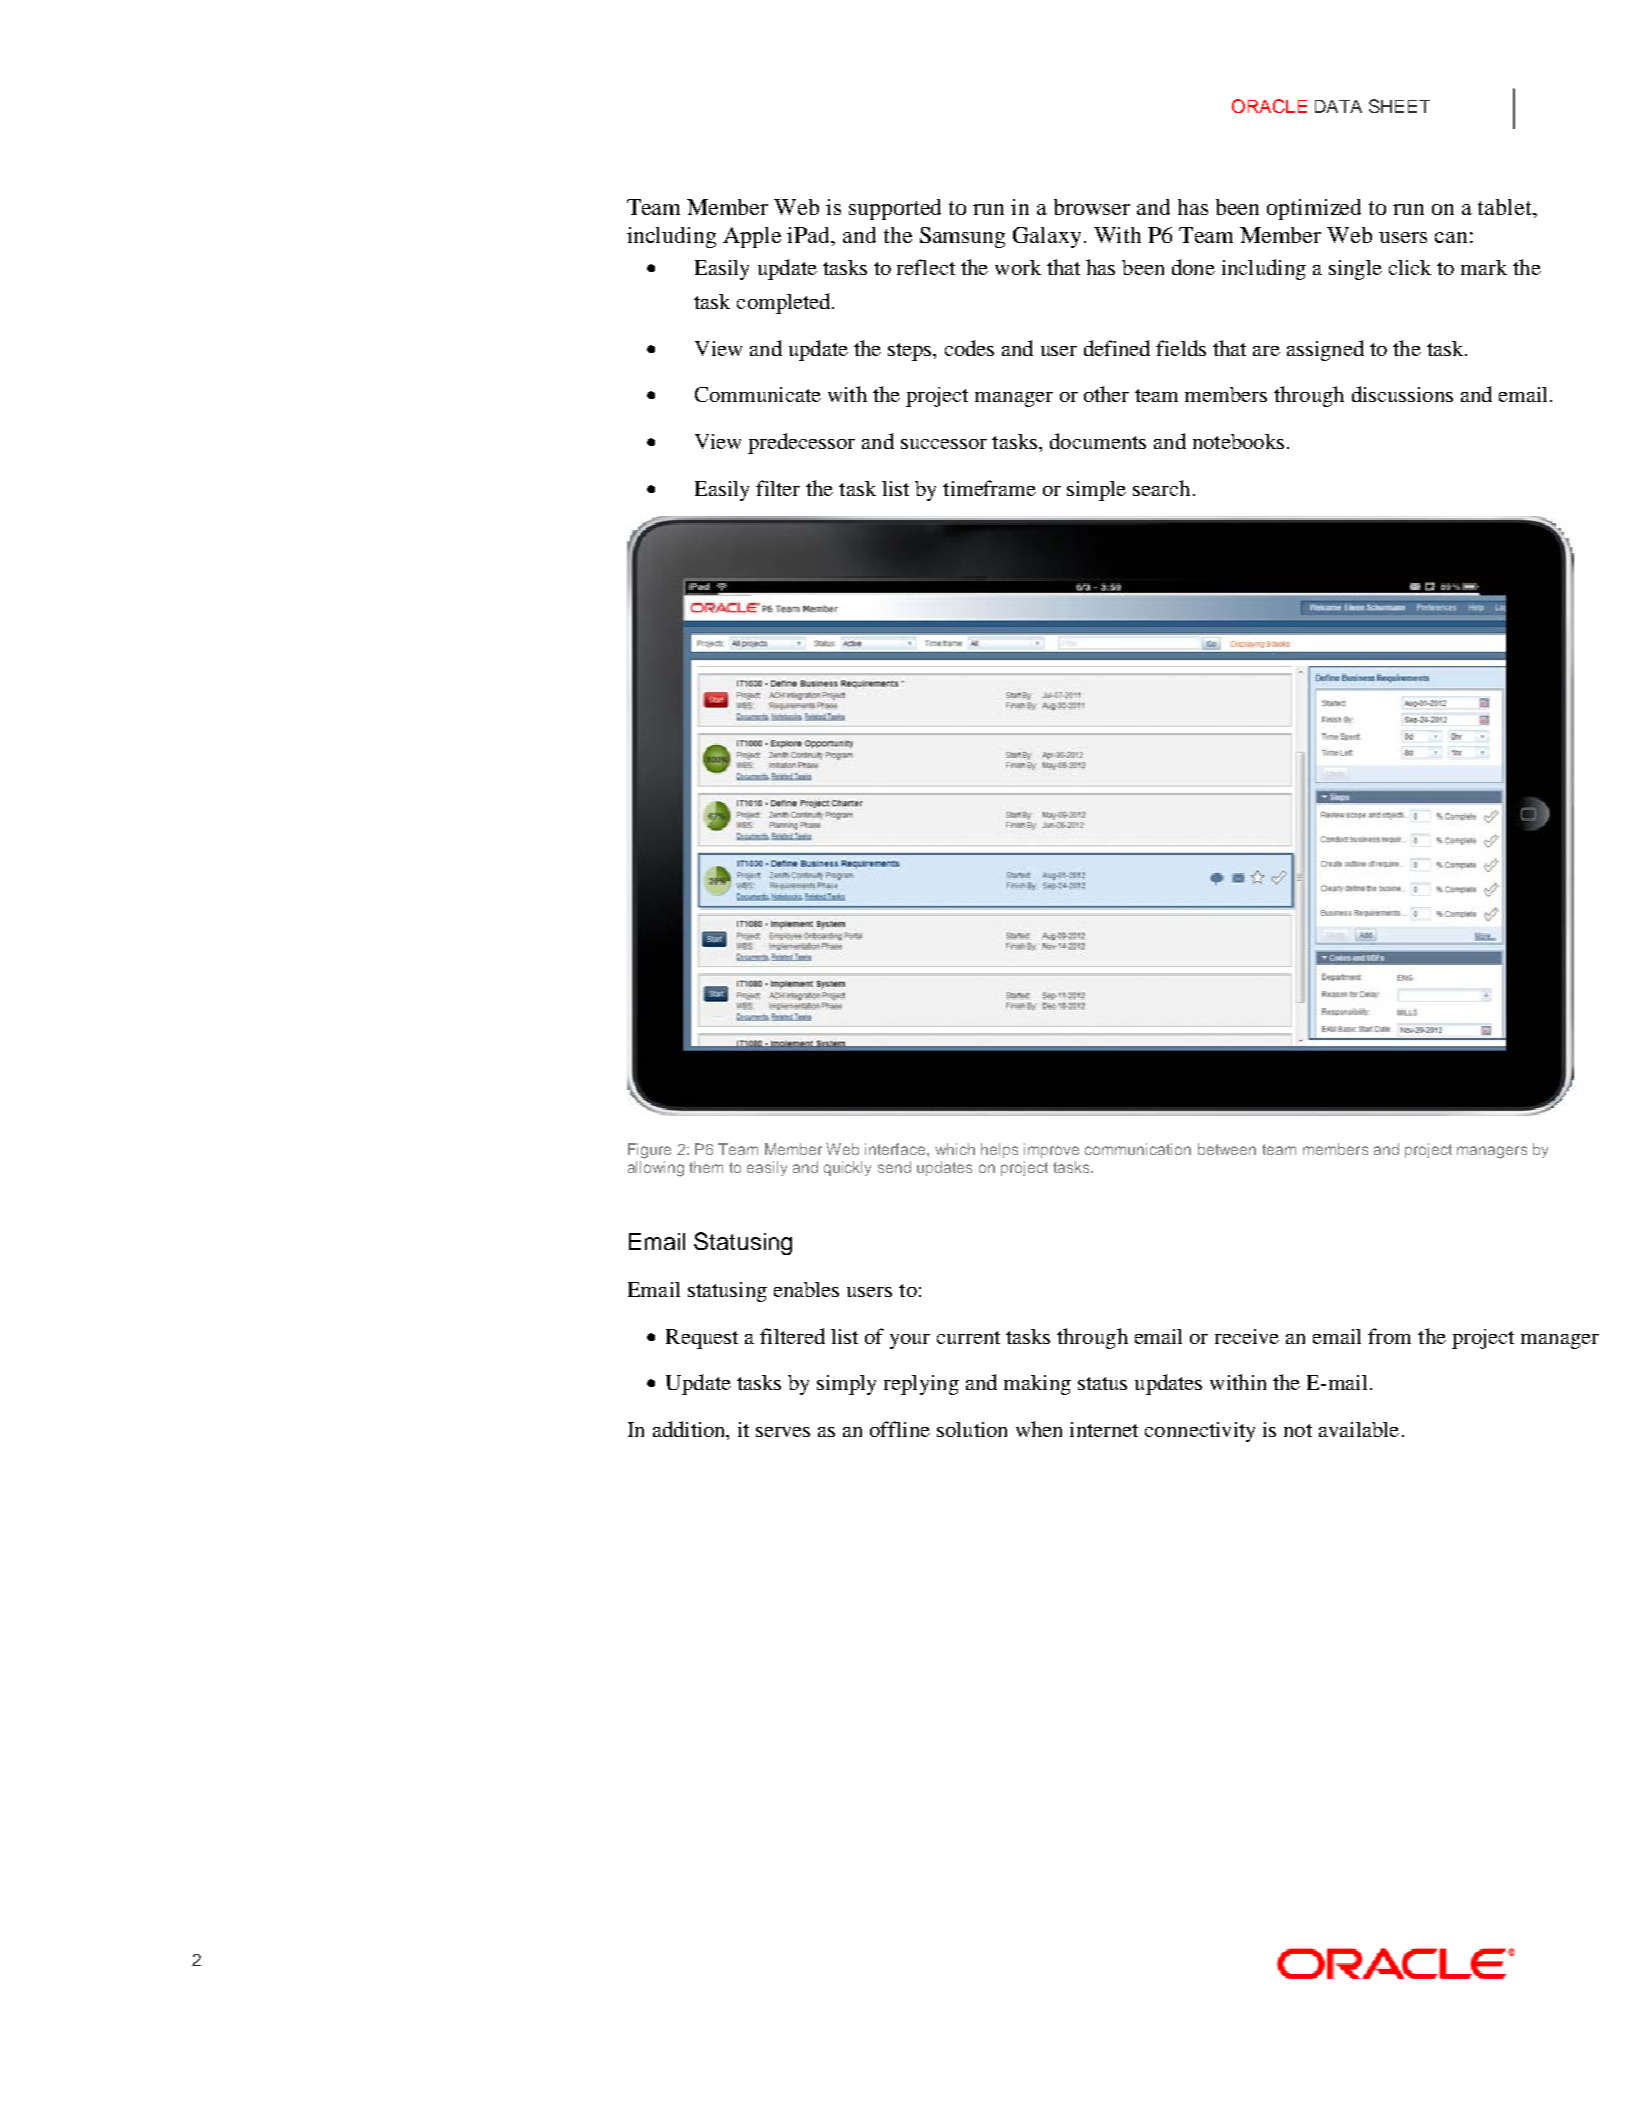 The height and width of the document is (2114, 1634). Describe the element at coordinates (706, 1167) in the document. I see `them` at that location.
